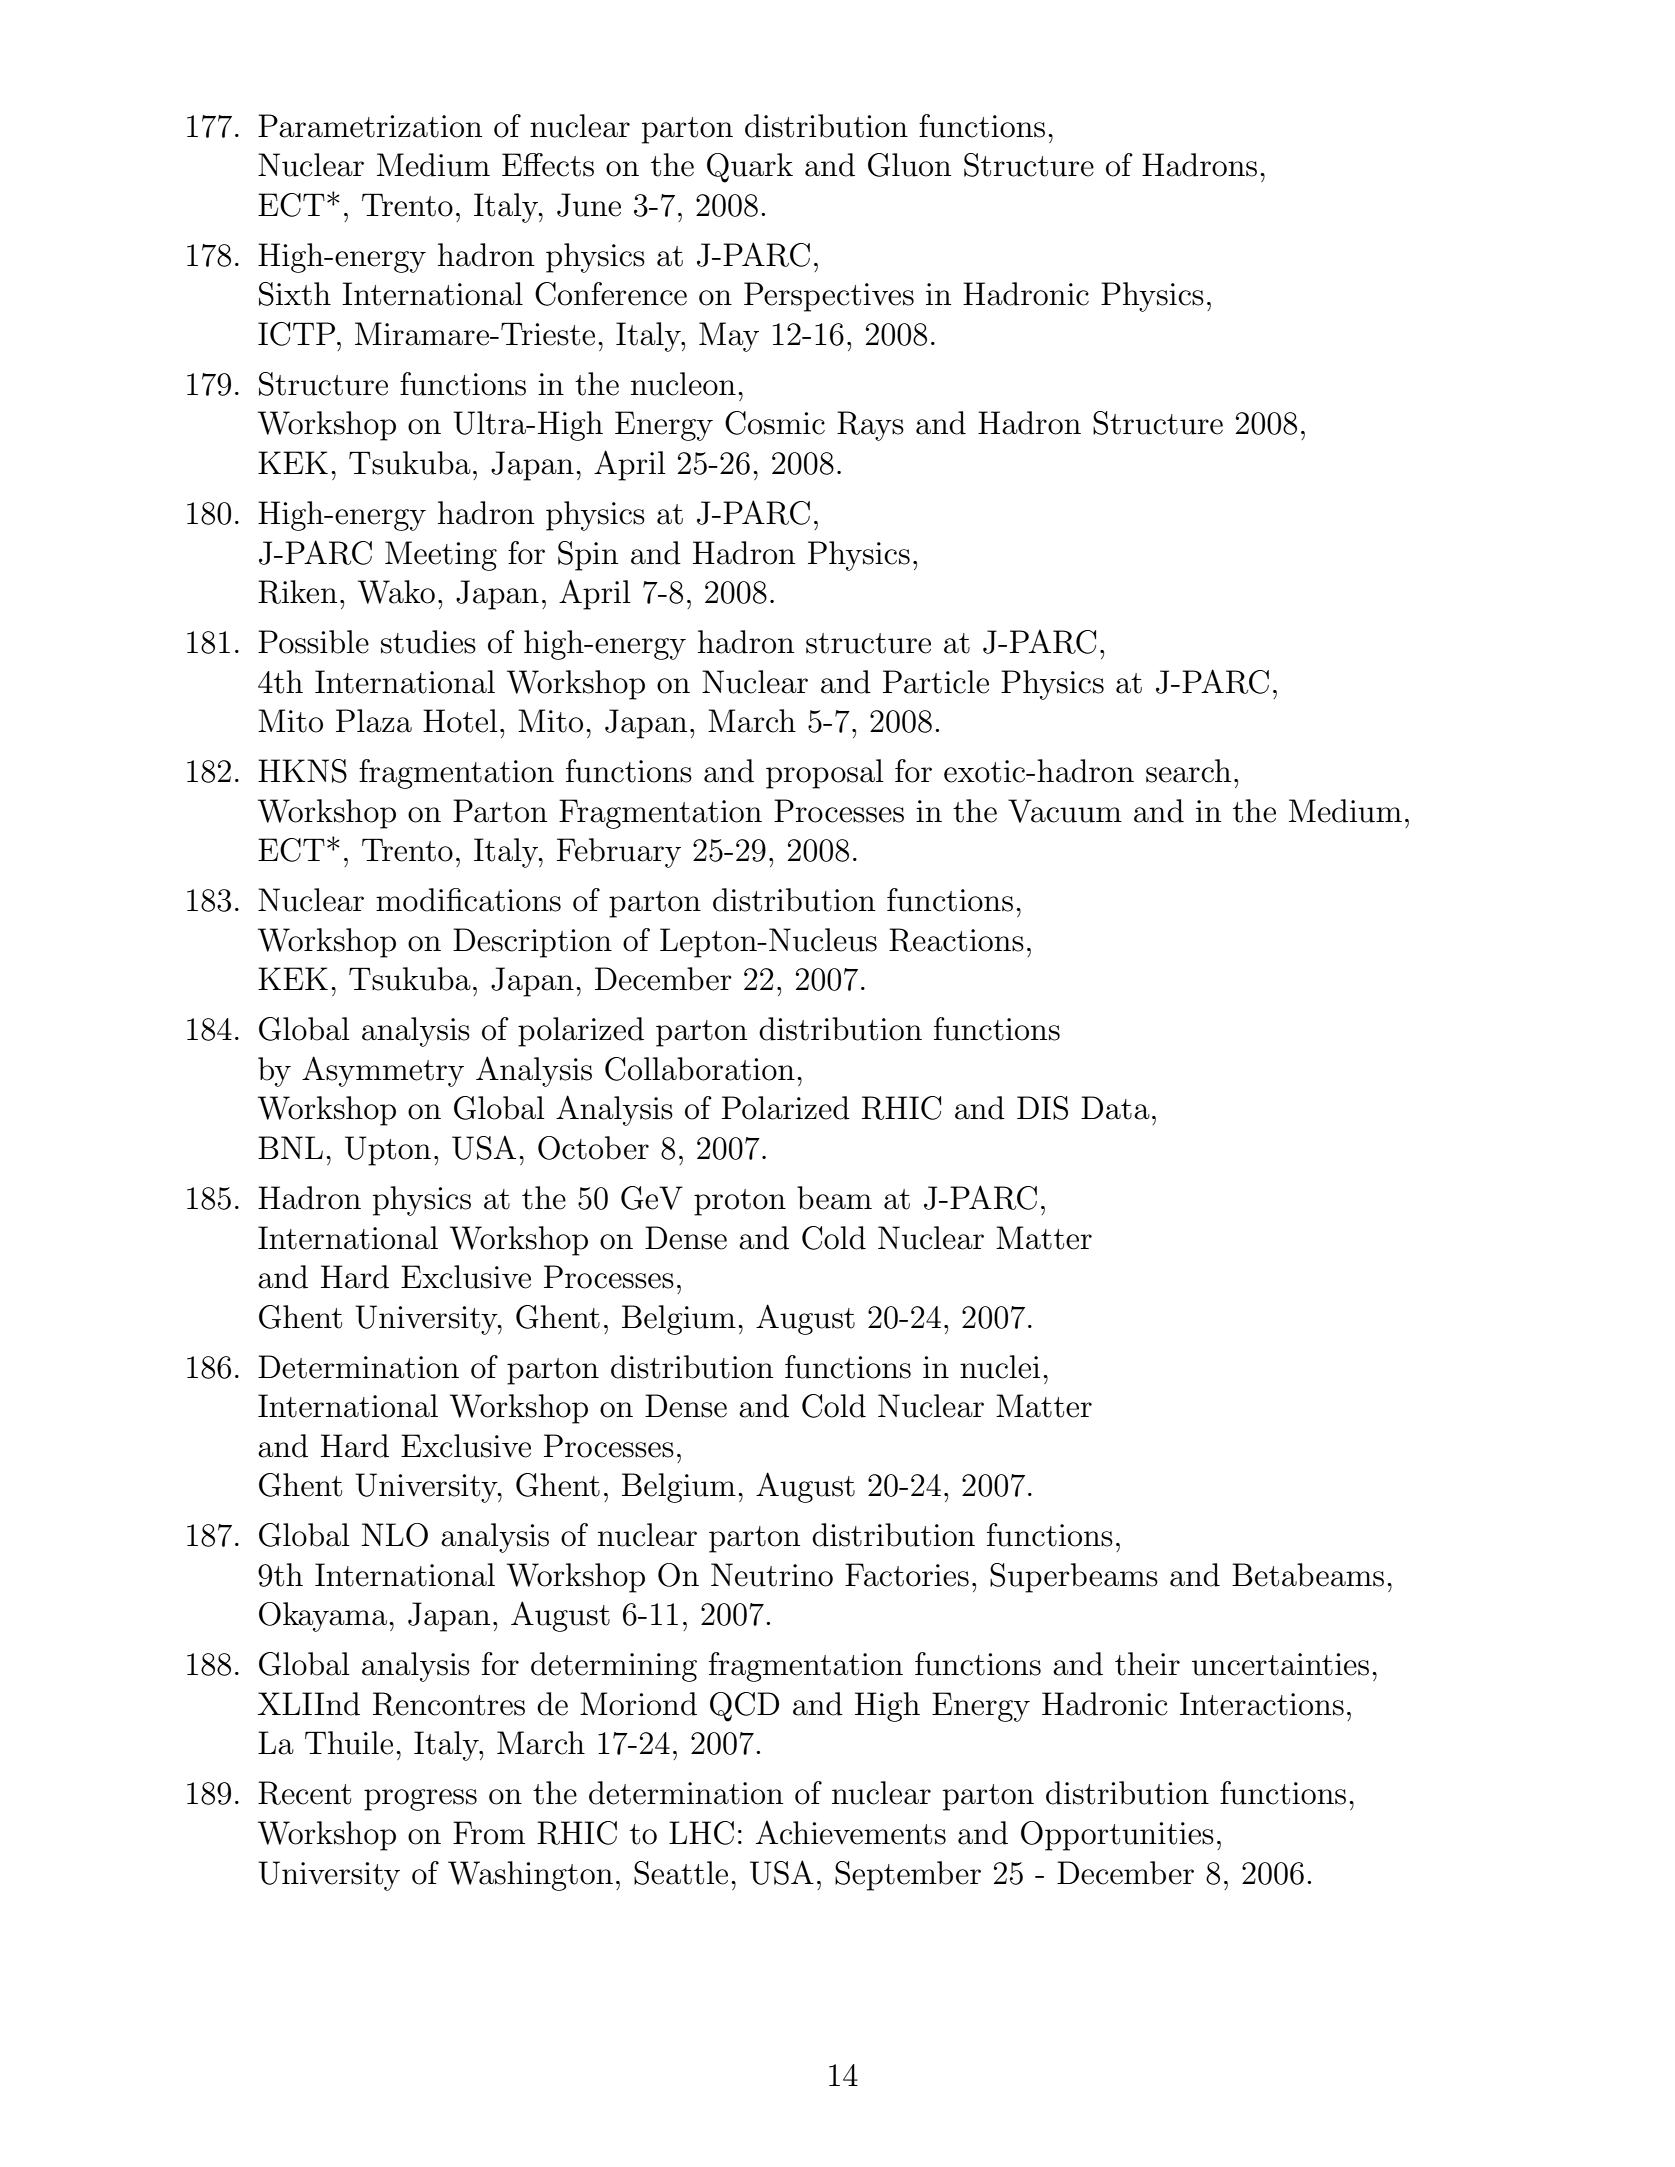 This screenshot has height=2167, width=1675. What do you see at coordinates (1188, 771) in the screenshot?
I see `search` at bounding box center [1188, 771].
